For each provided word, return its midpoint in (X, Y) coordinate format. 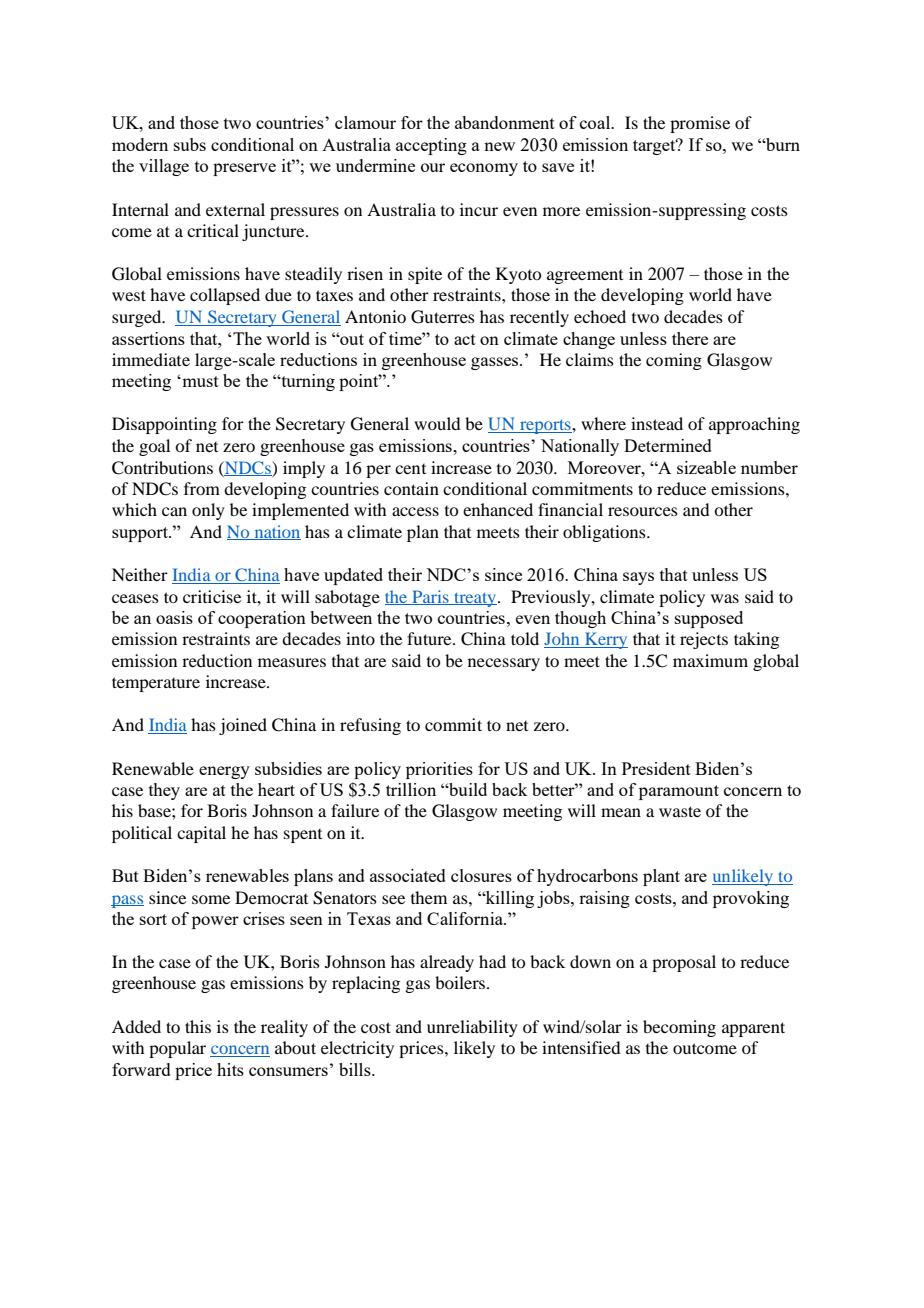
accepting (431, 146)
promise (700, 124)
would (437, 423)
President (656, 768)
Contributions (162, 468)
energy (224, 772)
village (164, 167)
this (198, 1026)
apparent (753, 1029)
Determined (668, 445)
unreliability (472, 1028)
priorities (439, 770)
